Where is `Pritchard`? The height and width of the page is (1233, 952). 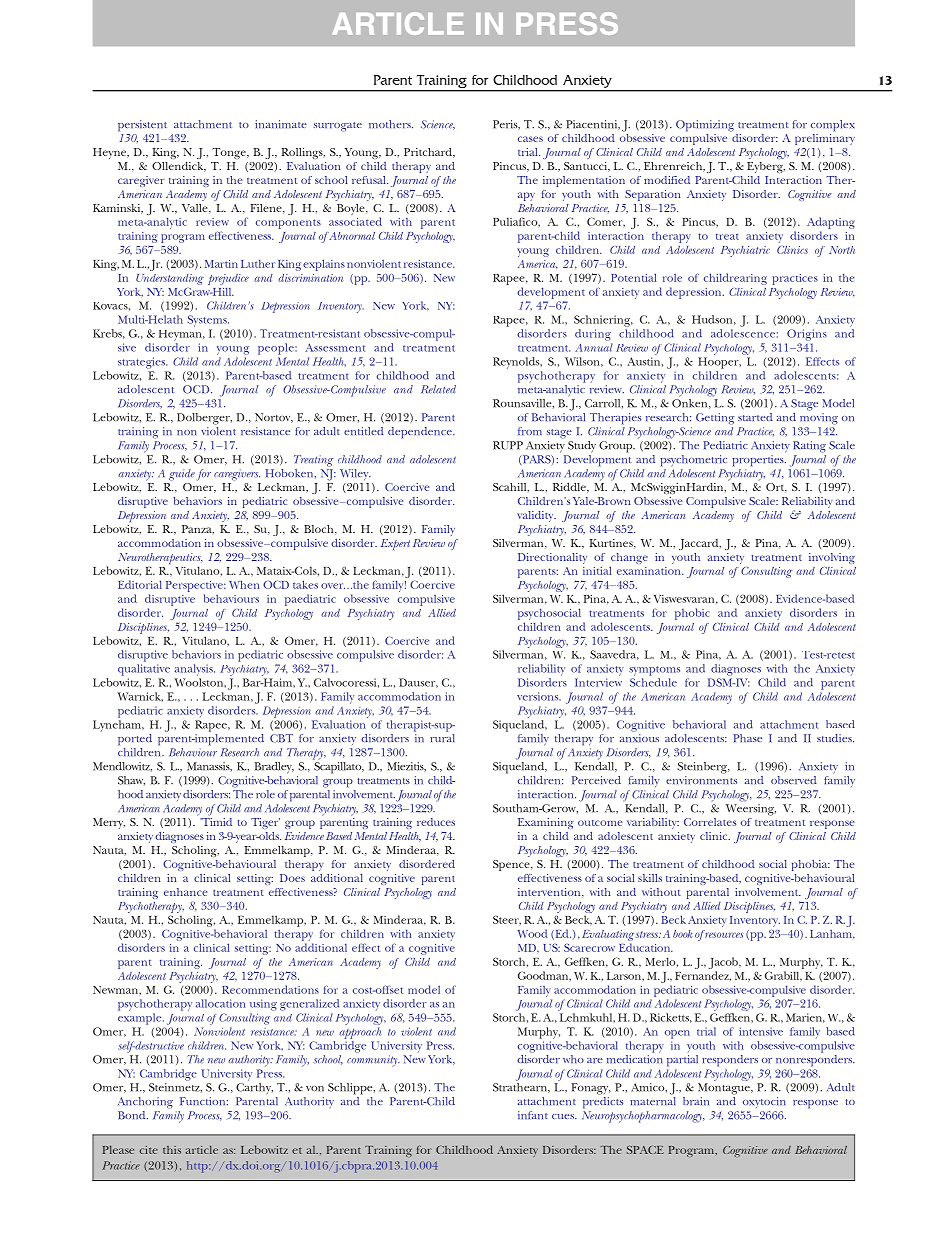 Pritchard is located at coordinates (429, 152).
